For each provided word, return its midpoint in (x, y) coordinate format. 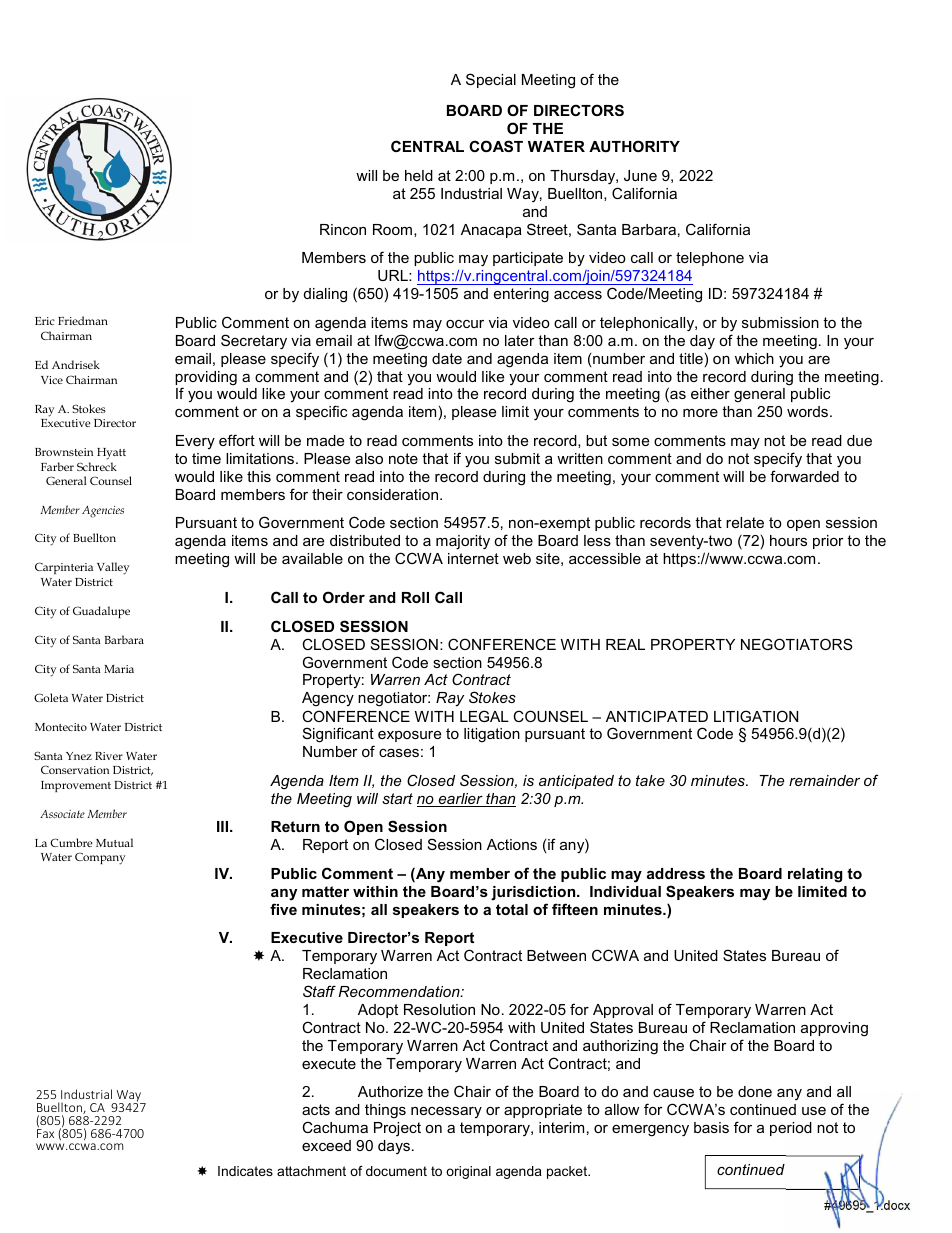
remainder (824, 780)
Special (491, 80)
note (403, 458)
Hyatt (111, 454)
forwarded (804, 476)
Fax (45, 1132)
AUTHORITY (634, 146)
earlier (460, 800)
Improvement (76, 786)
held (419, 175)
